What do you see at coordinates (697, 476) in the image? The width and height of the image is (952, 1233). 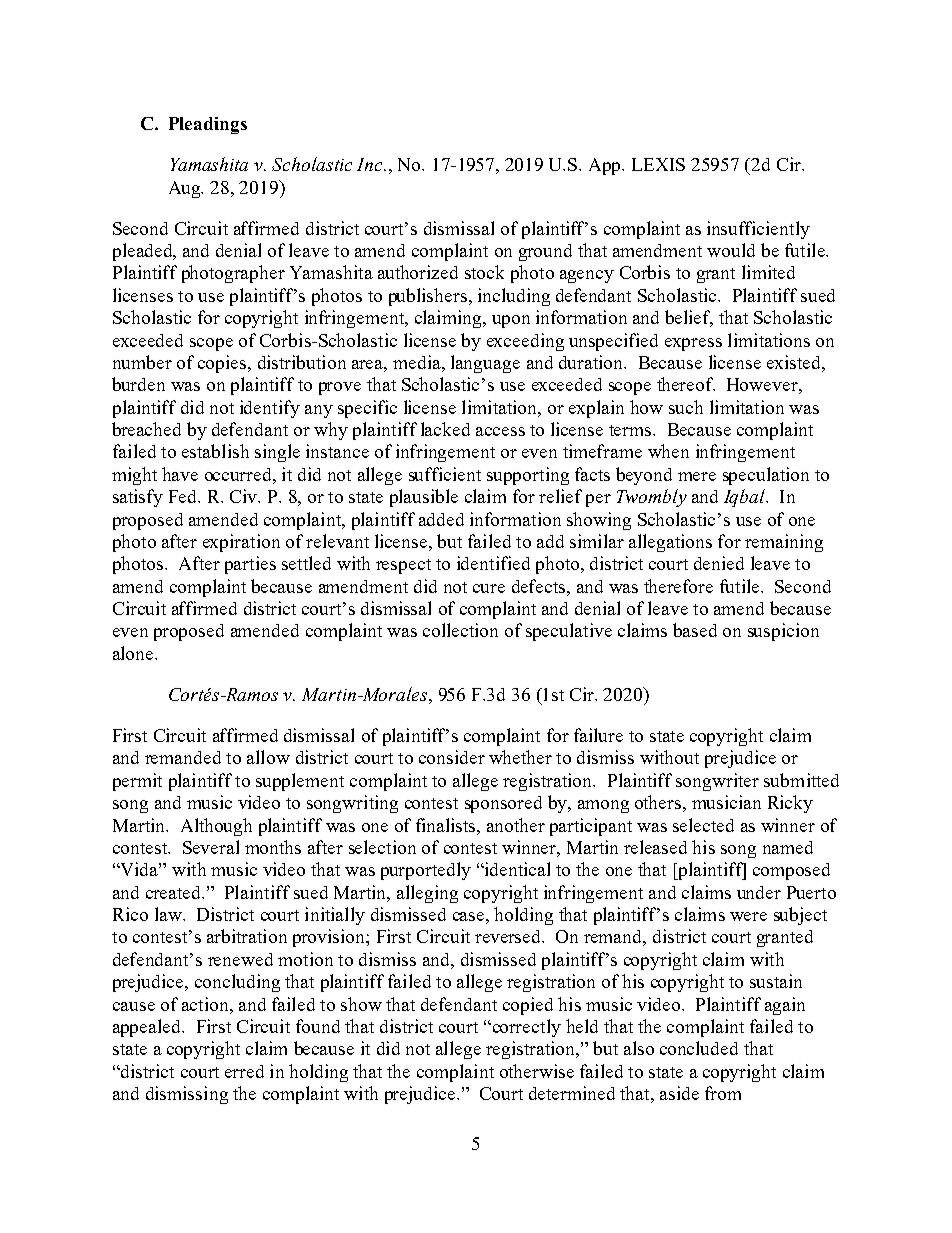 I see `mere` at bounding box center [697, 476].
